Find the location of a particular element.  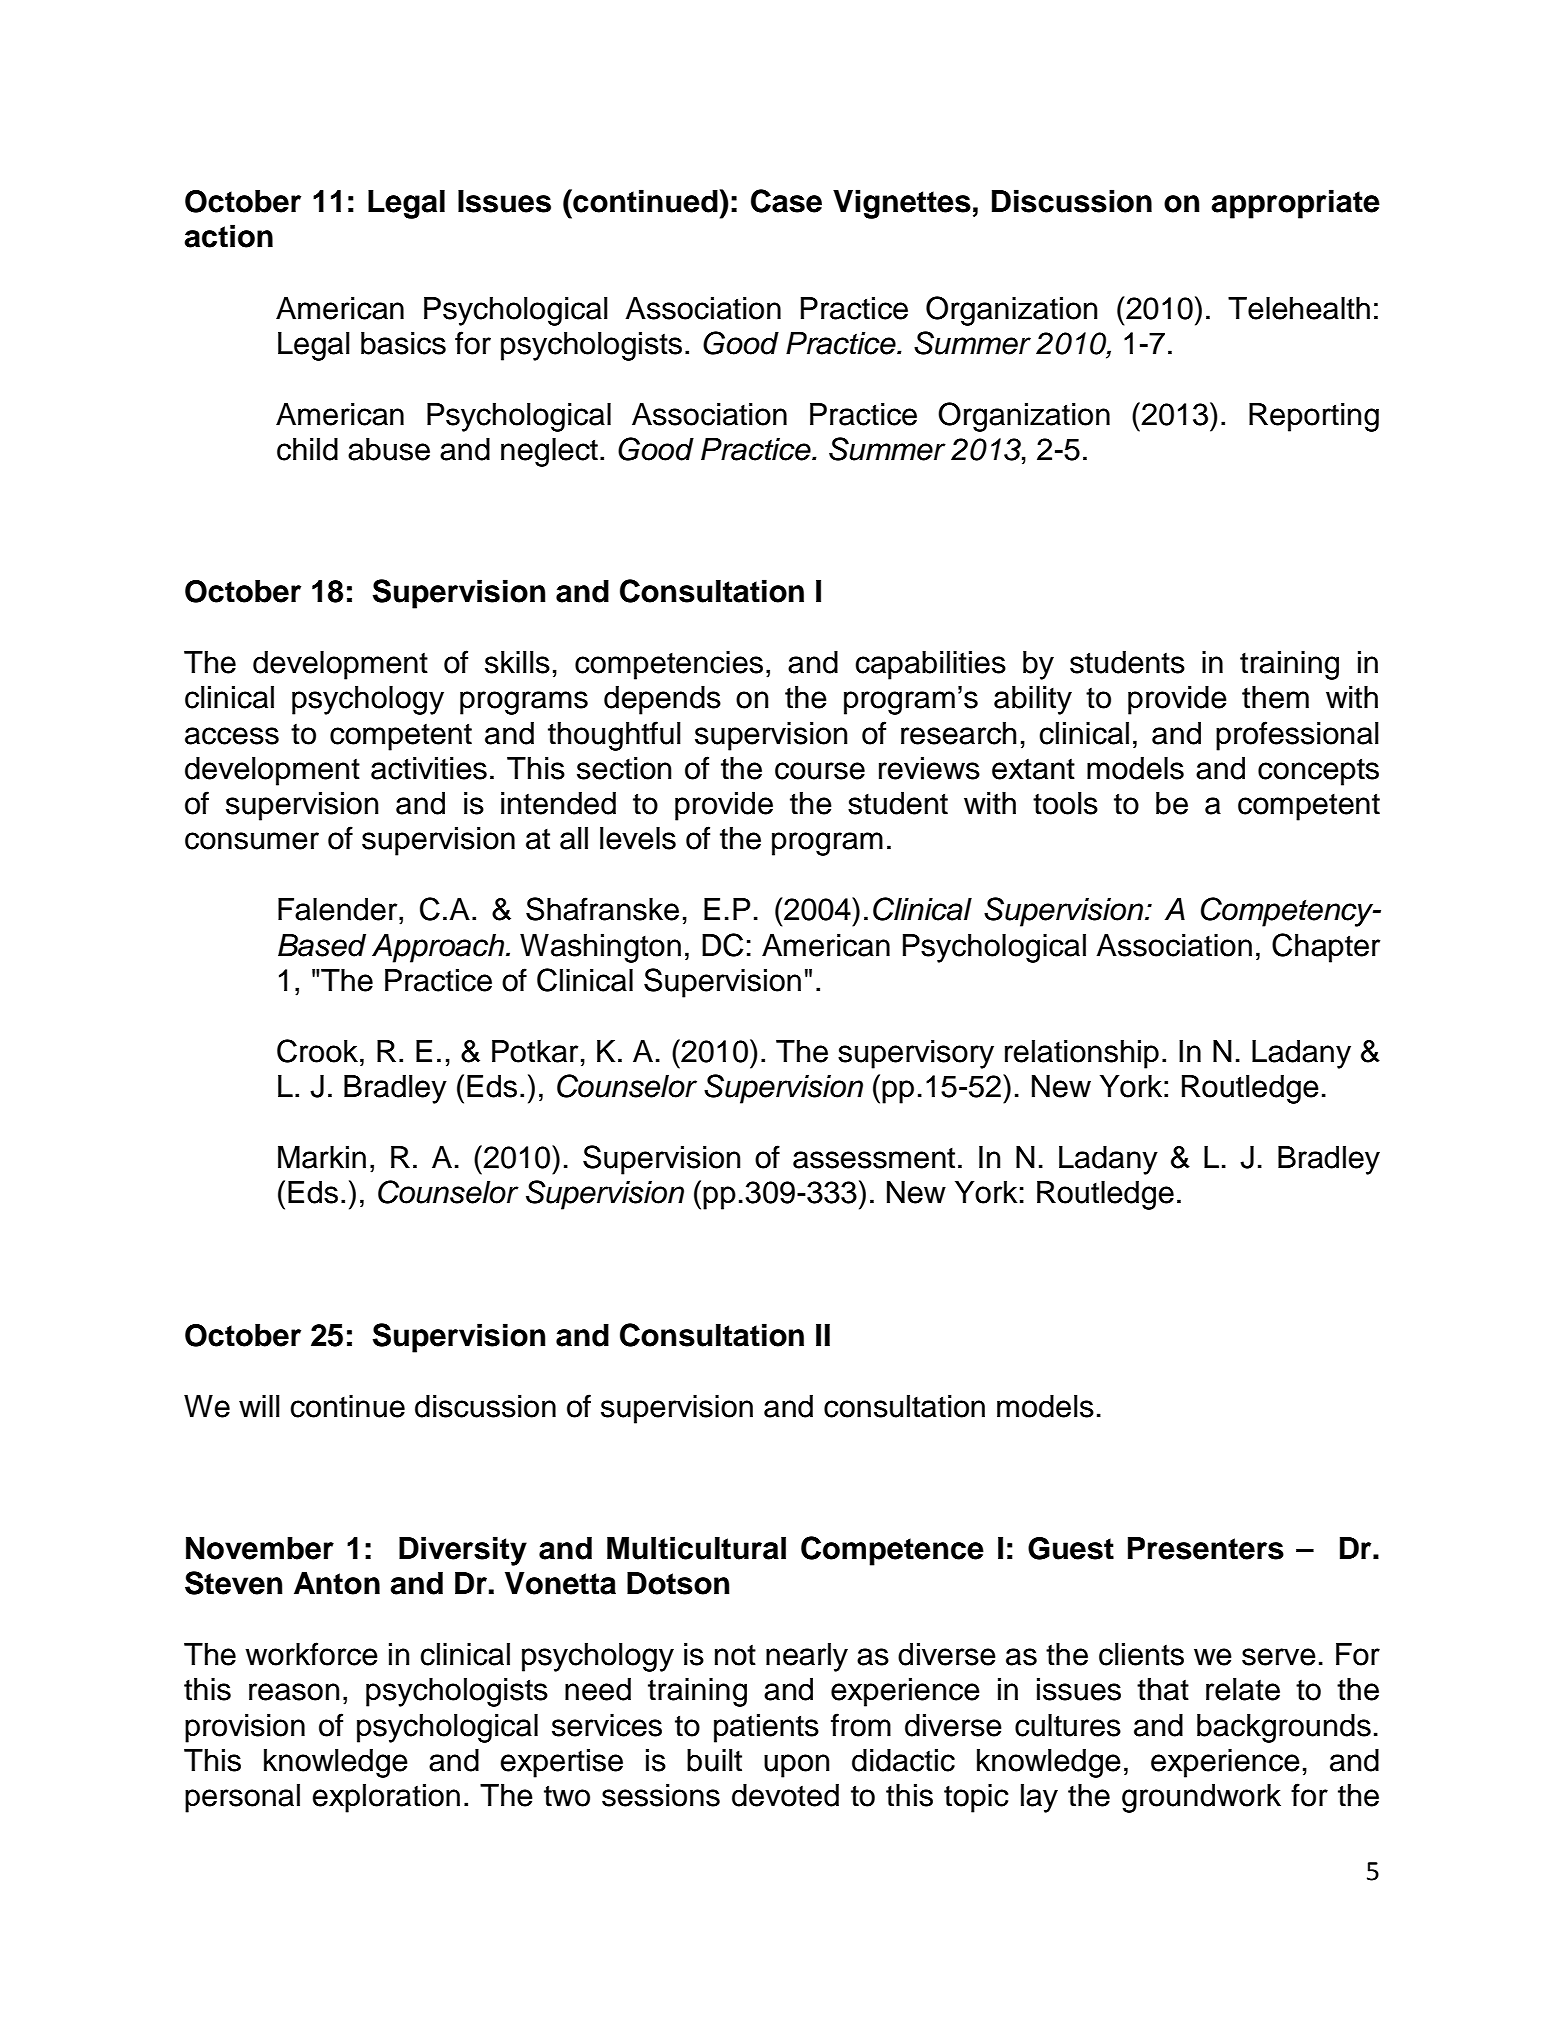

will is located at coordinates (259, 1406).
